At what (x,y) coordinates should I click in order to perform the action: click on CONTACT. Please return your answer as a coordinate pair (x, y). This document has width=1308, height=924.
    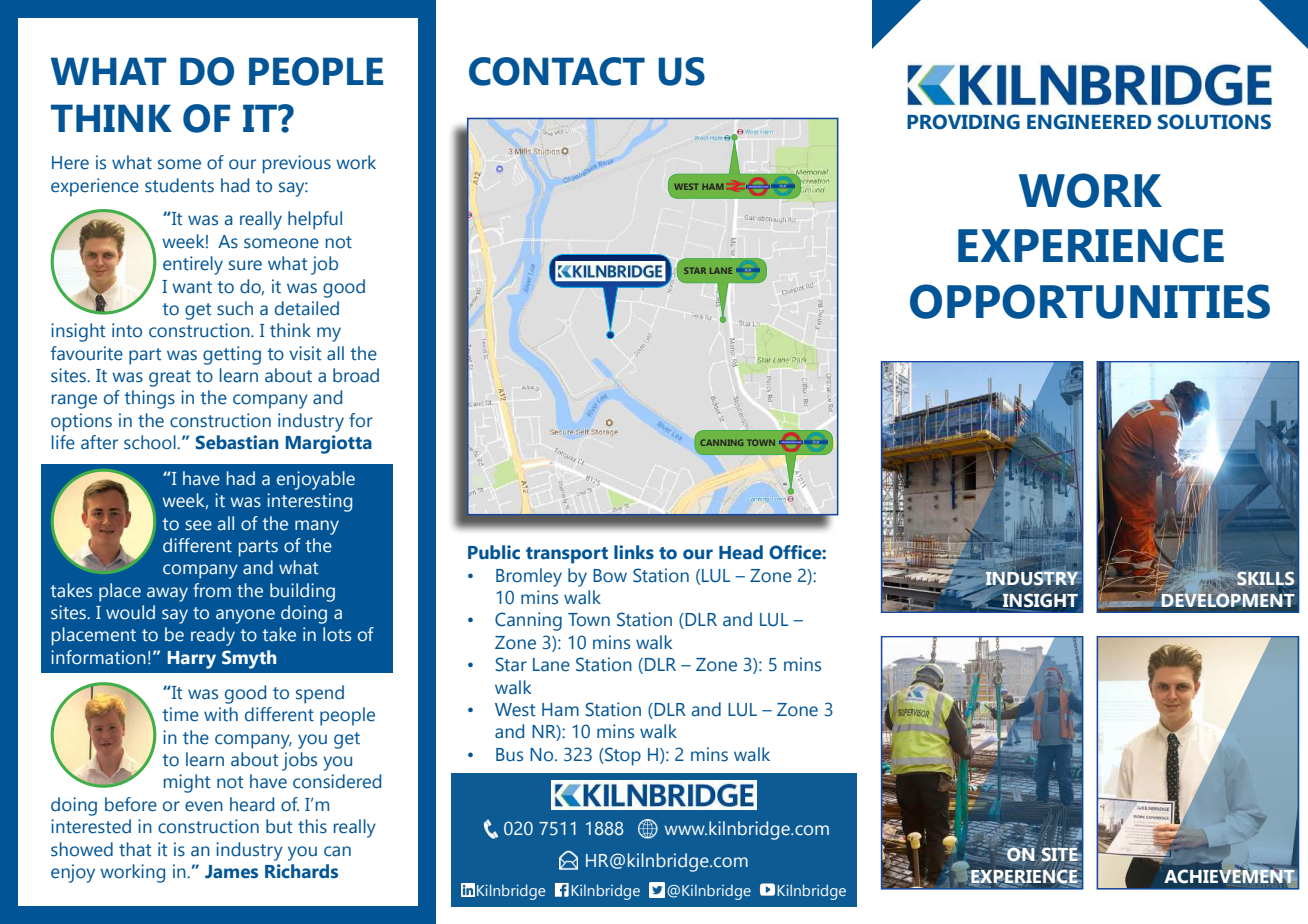
    Looking at the image, I should click on (557, 71).
